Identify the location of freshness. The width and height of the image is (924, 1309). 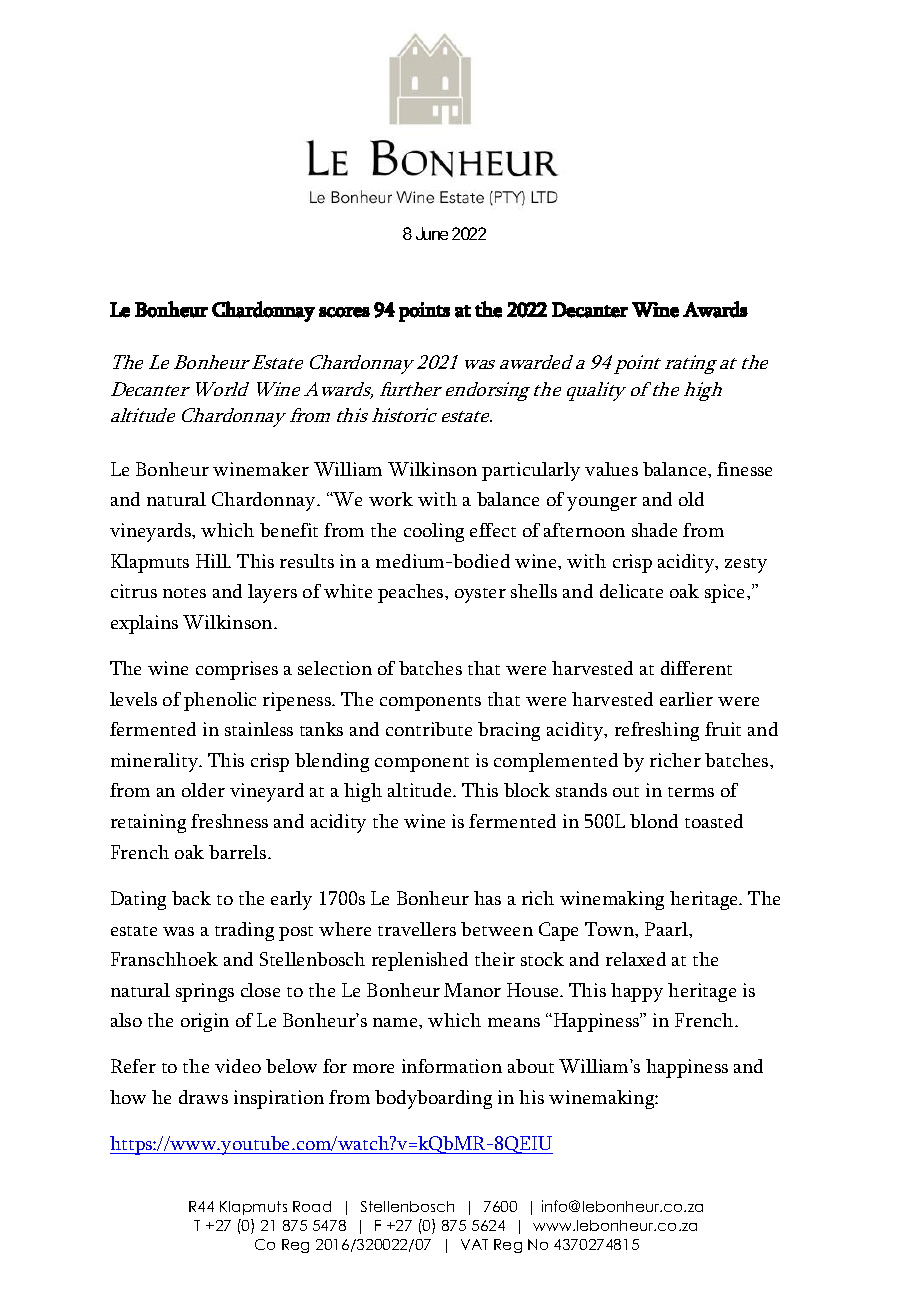
(229, 821).
